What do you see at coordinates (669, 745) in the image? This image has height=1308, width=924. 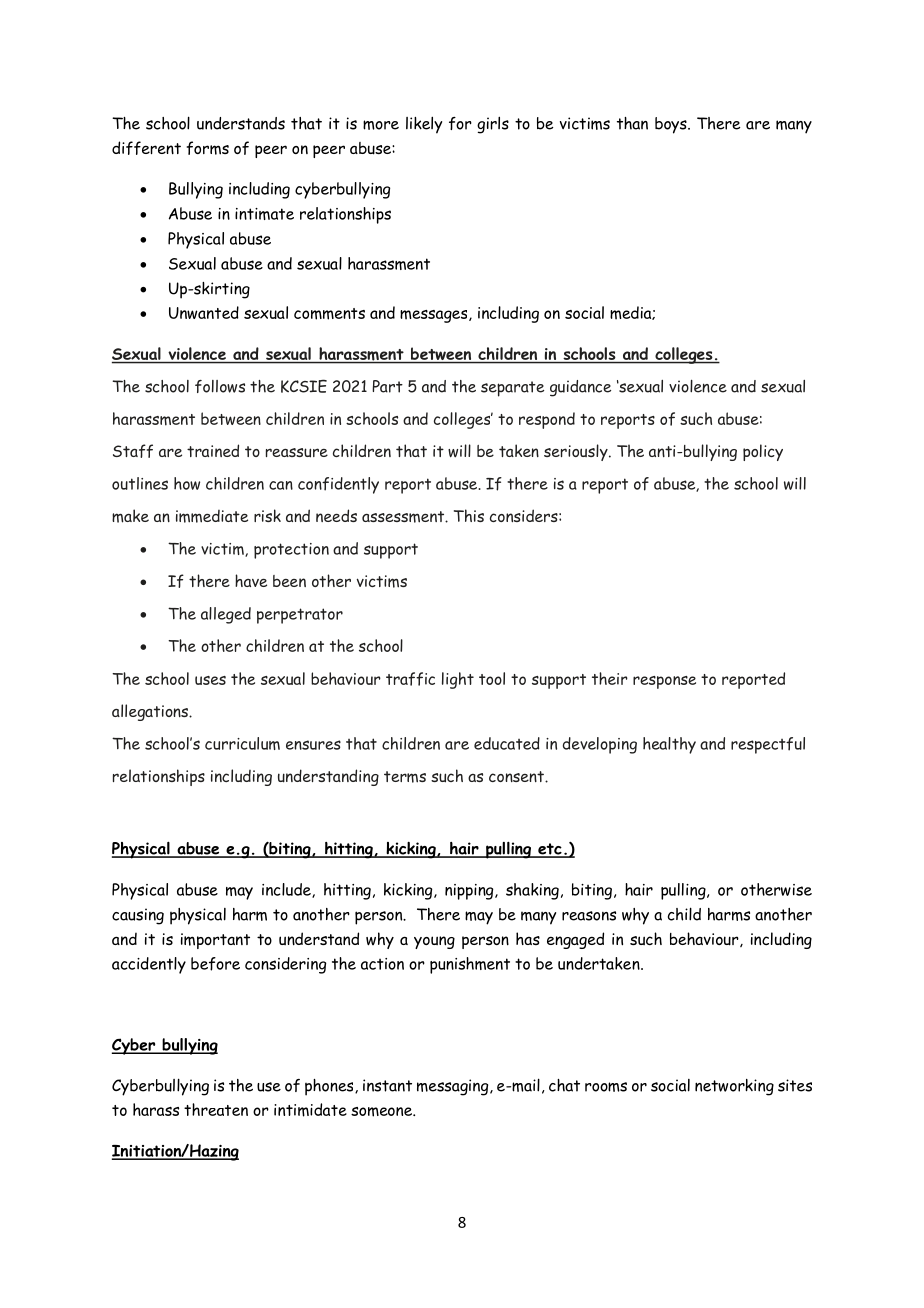 I see `healthy` at bounding box center [669, 745].
